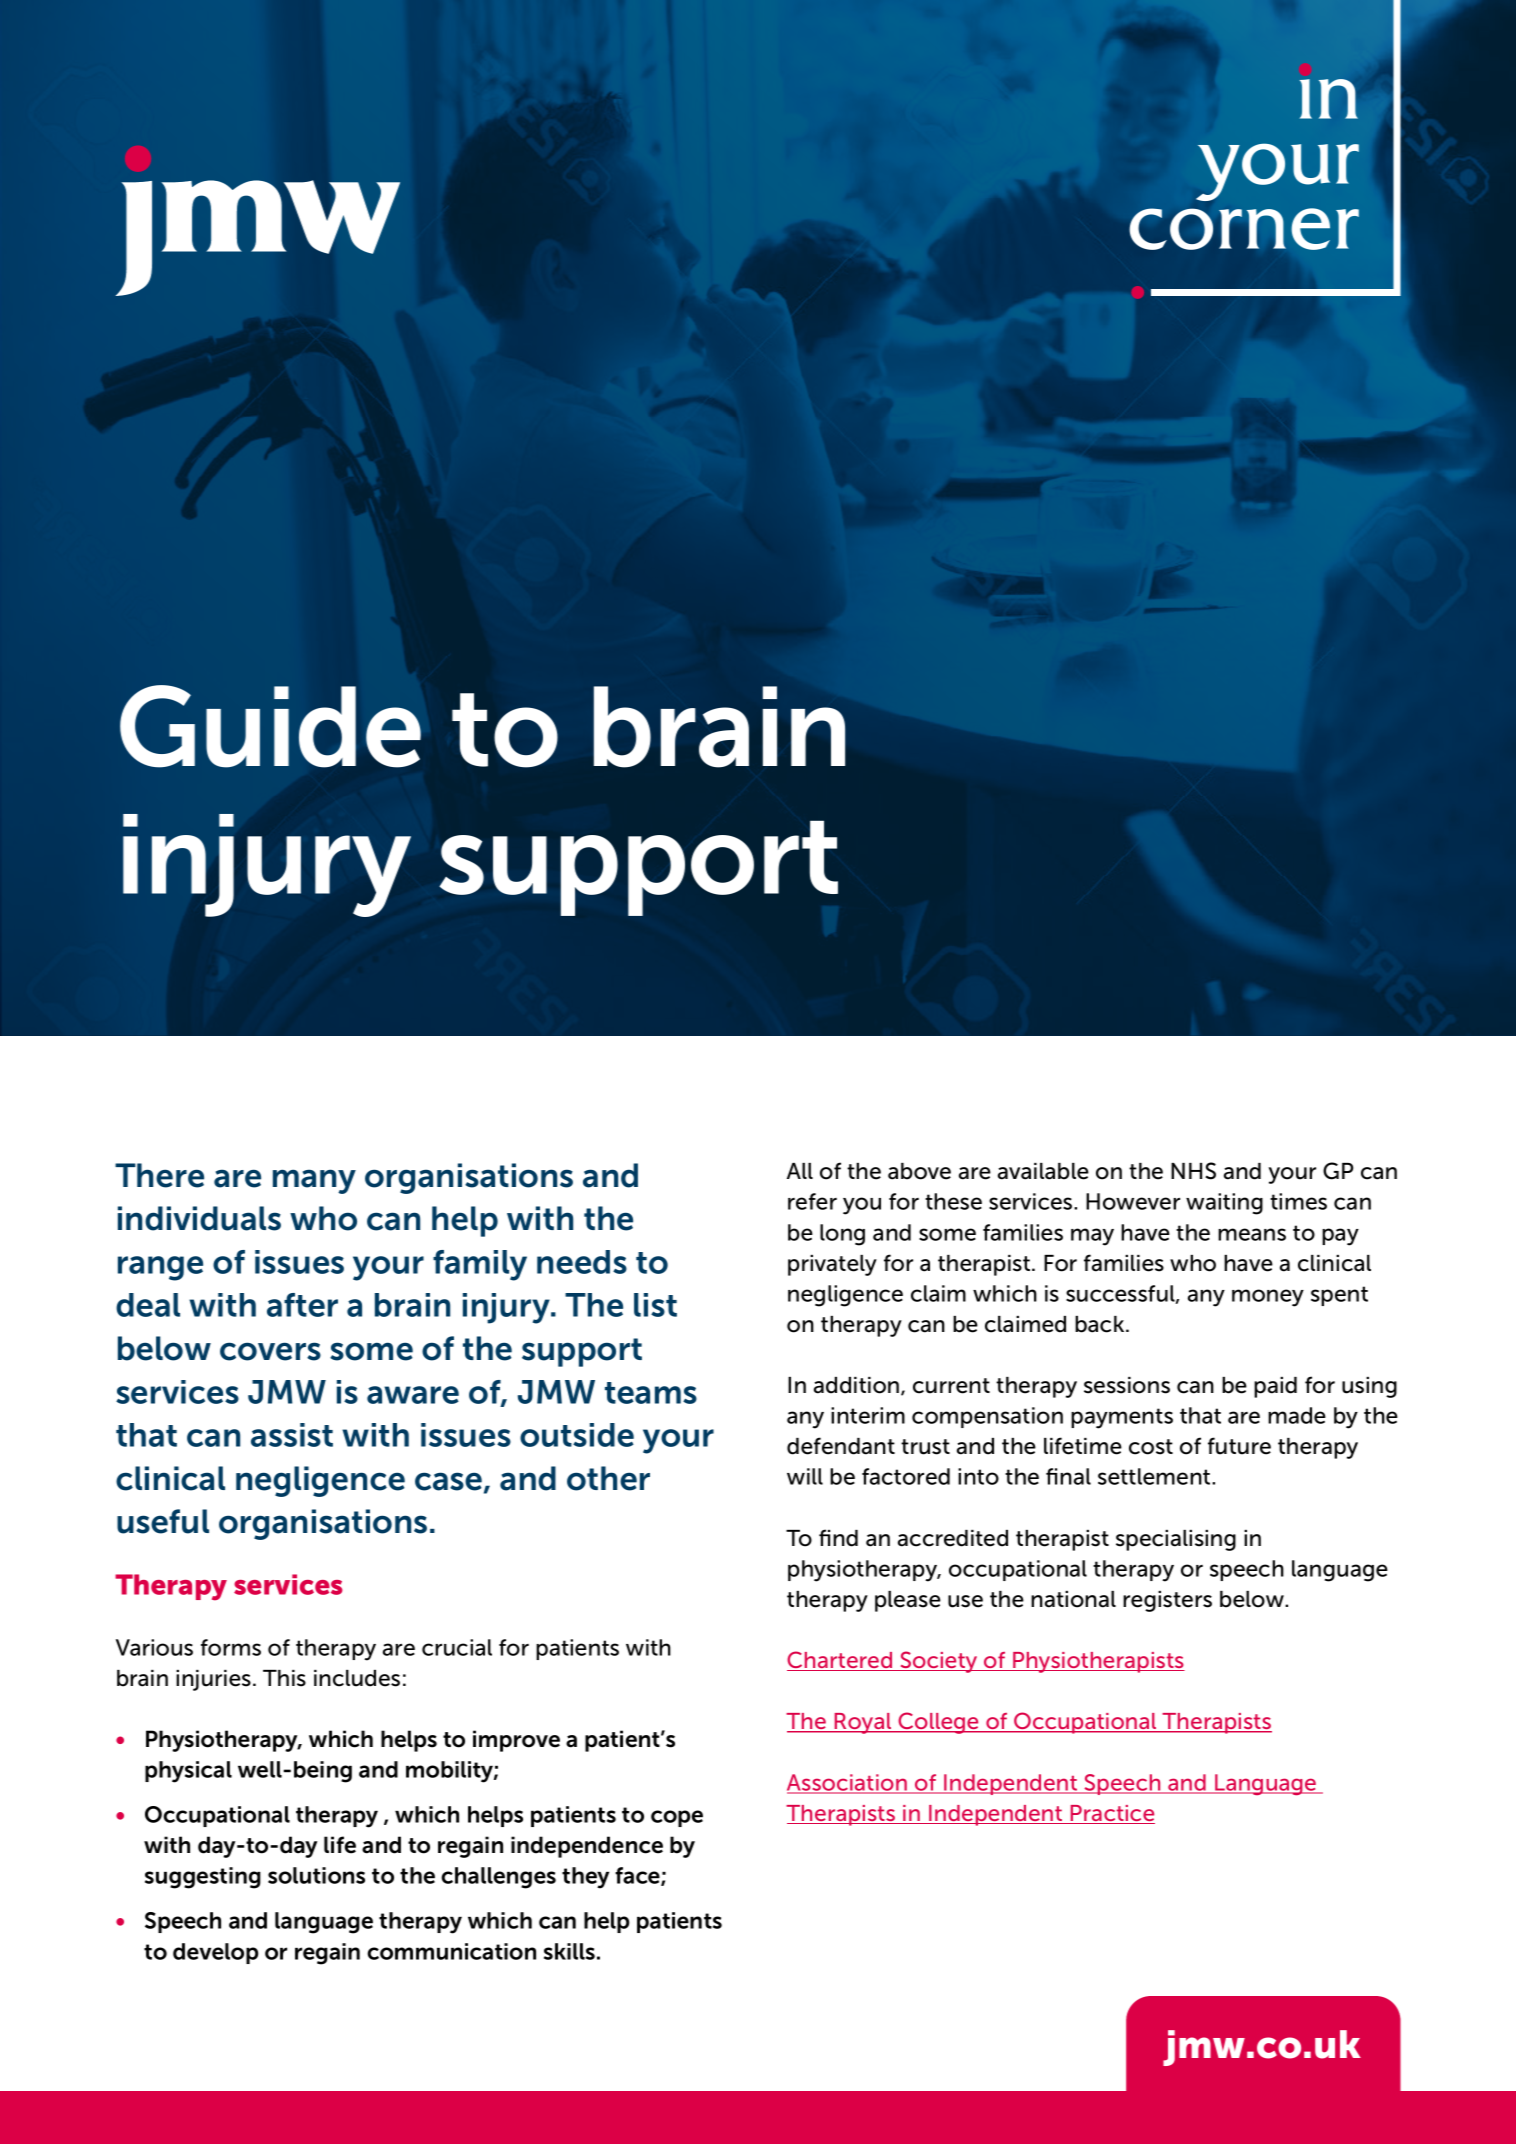 Image resolution: width=1516 pixels, height=2144 pixels. Describe the element at coordinates (1224, 1204) in the screenshot. I see `waiting` at that location.
